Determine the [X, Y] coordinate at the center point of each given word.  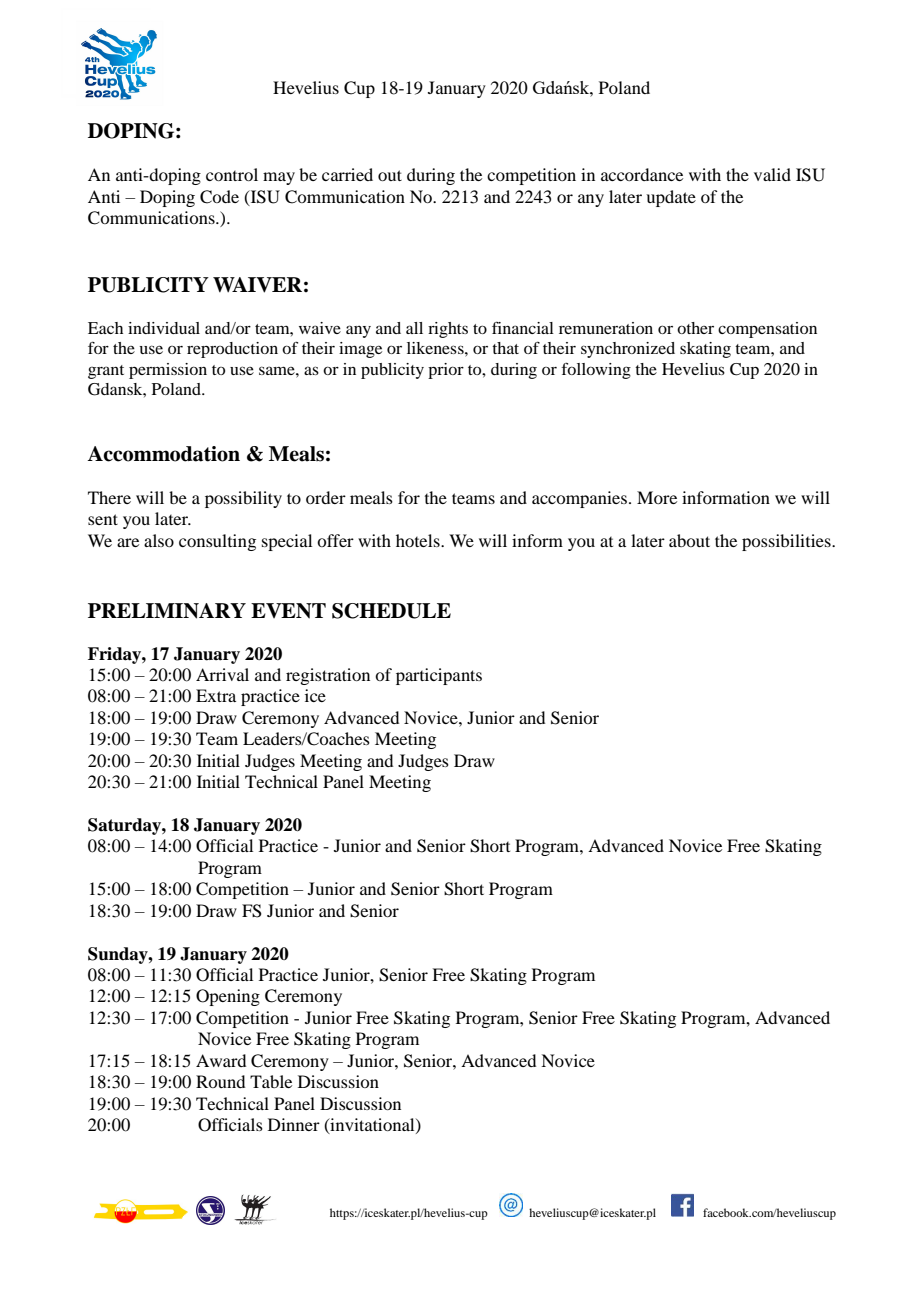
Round [220, 1081]
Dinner [294, 1124]
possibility [243, 499]
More [657, 497]
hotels [419, 540]
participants [439, 676]
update [671, 198]
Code [219, 197]
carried [347, 174]
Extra [216, 695]
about [689, 540]
